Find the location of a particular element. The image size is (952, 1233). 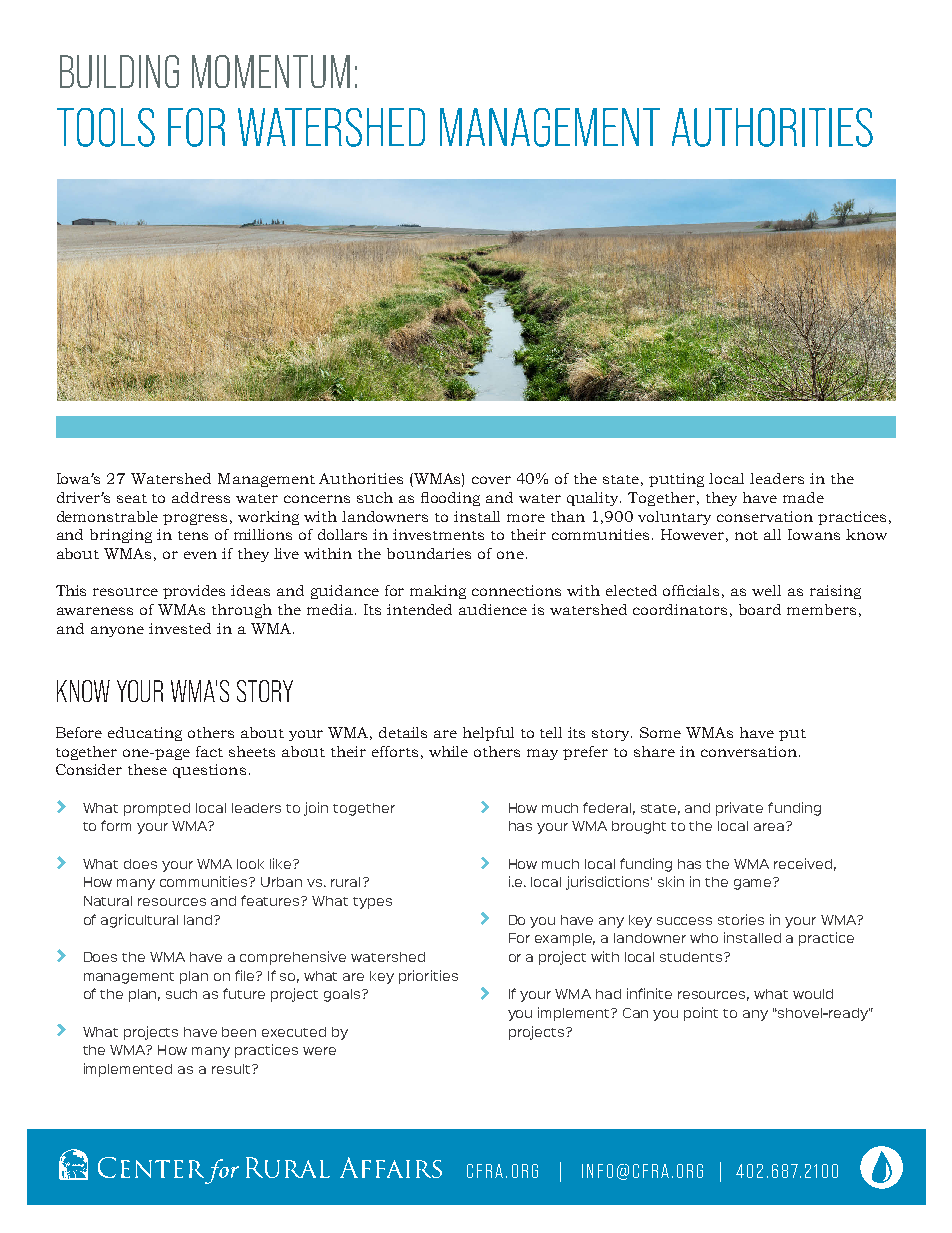

made is located at coordinates (803, 497).
